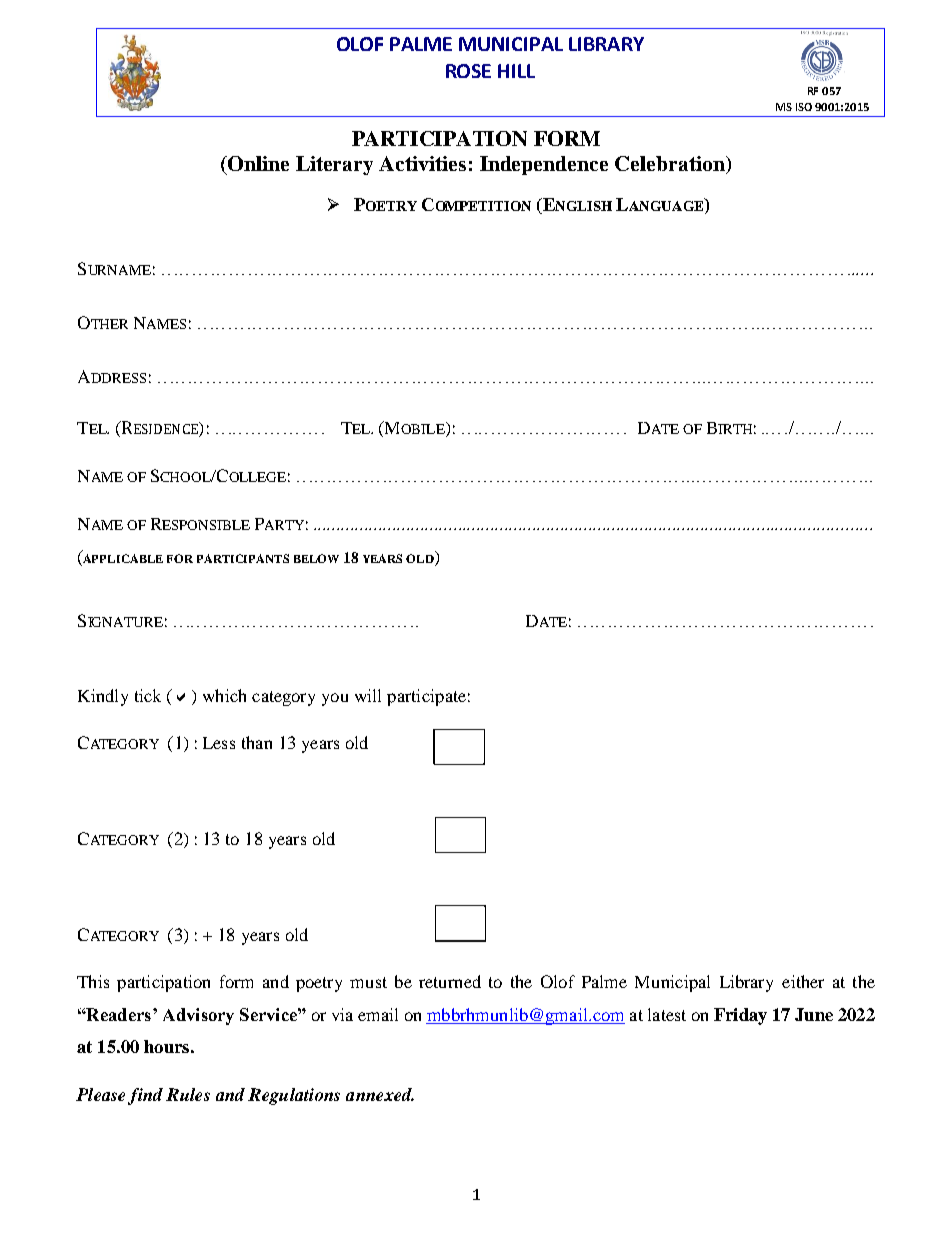 This screenshot has width=952, height=1233. What do you see at coordinates (803, 981) in the screenshot?
I see `either` at bounding box center [803, 981].
